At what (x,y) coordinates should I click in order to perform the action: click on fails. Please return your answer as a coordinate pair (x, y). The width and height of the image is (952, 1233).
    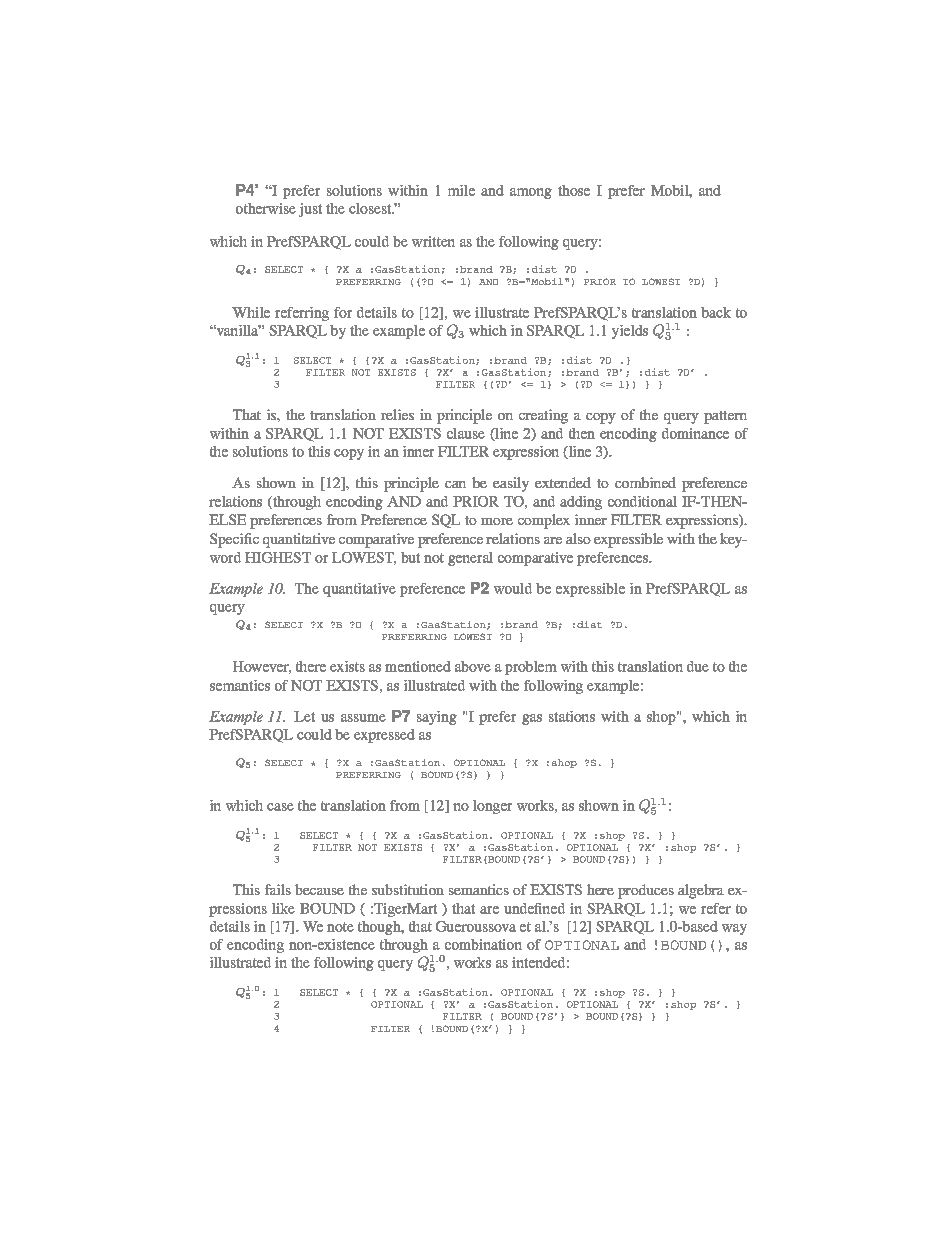
    Looking at the image, I should click on (278, 889).
